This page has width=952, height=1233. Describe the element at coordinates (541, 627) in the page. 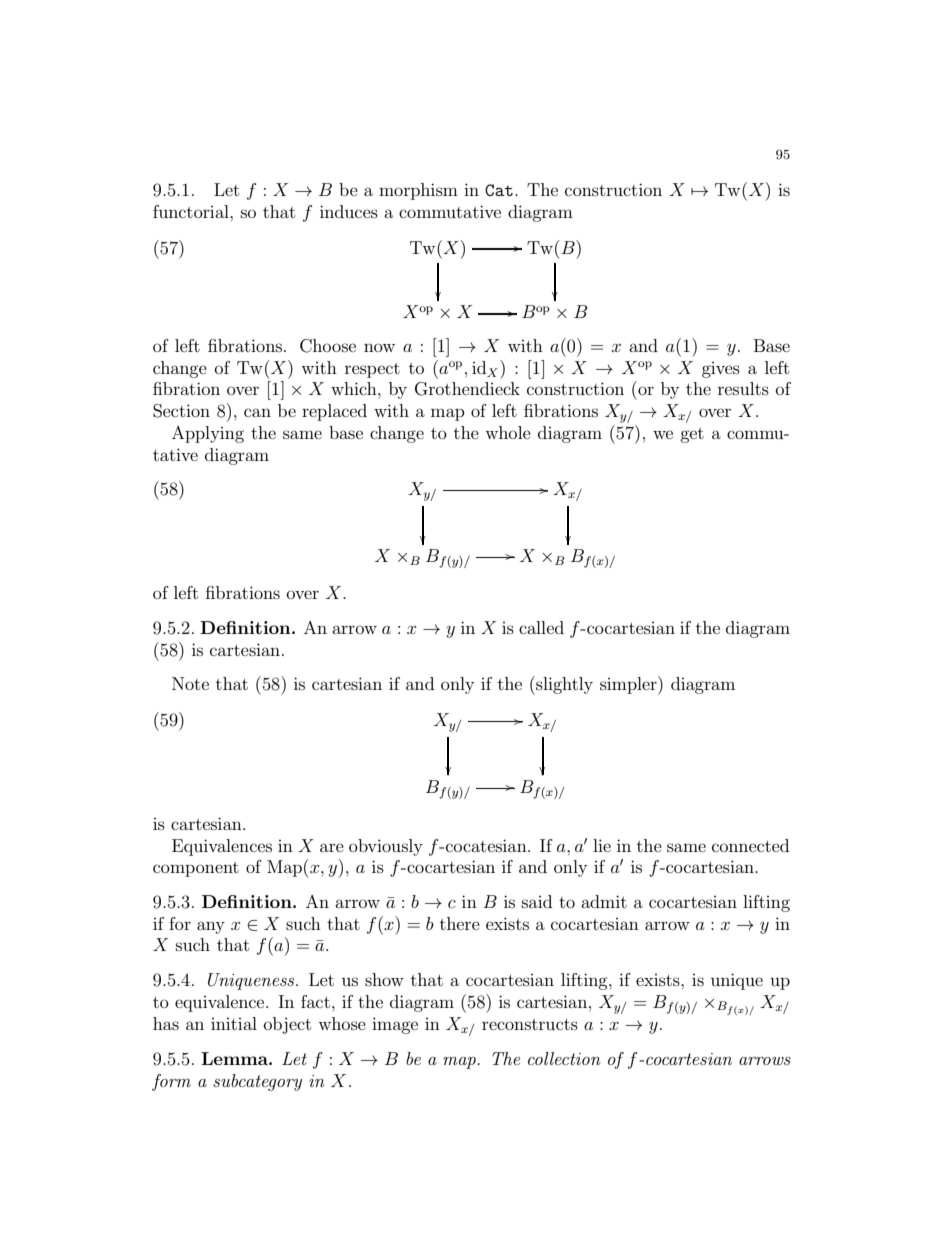

I see `called` at that location.
